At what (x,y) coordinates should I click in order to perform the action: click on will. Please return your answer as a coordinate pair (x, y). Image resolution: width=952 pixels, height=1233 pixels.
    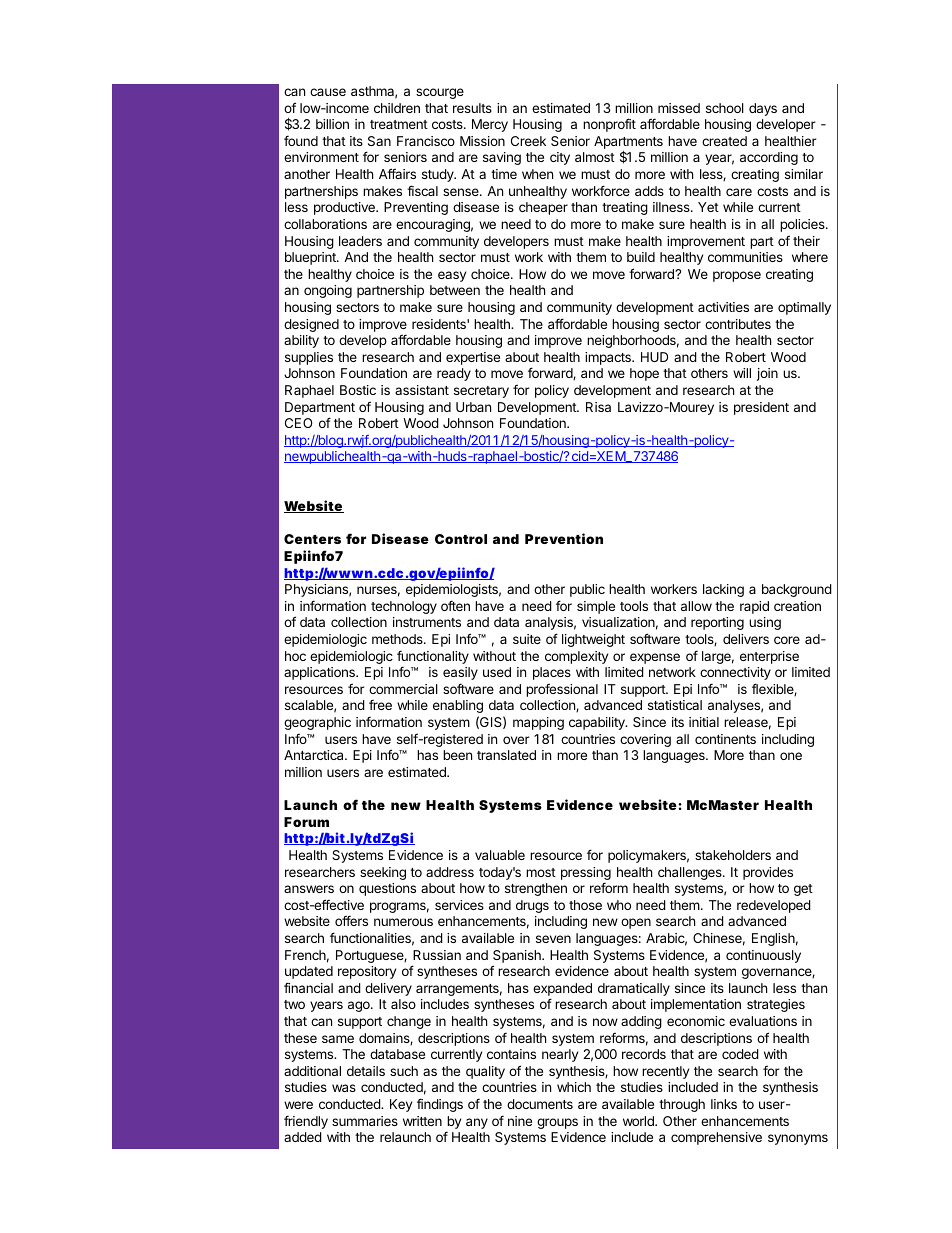
    Looking at the image, I should click on (742, 373).
